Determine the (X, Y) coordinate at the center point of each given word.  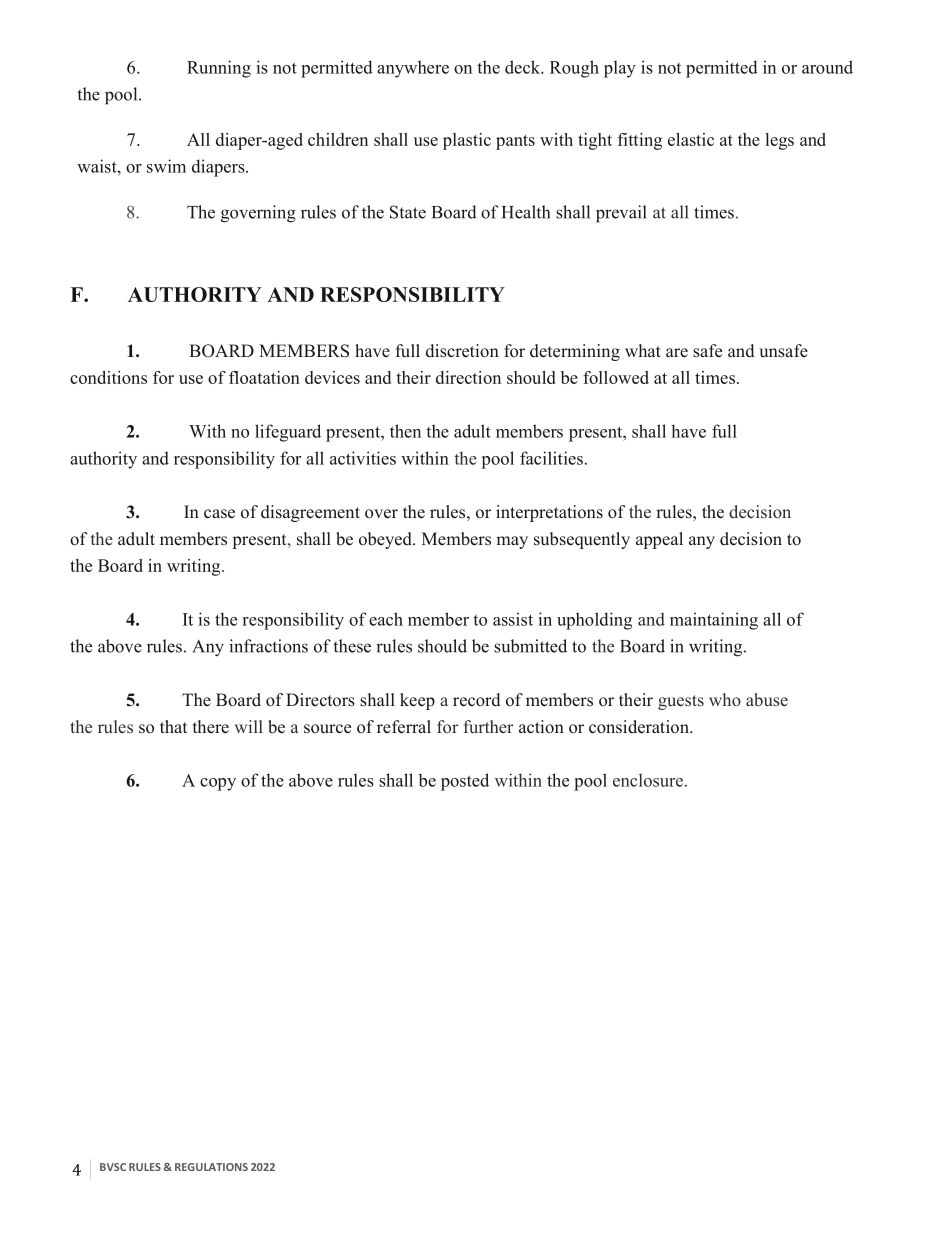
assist (513, 619)
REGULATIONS (211, 1167)
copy (218, 784)
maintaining (714, 621)
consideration (640, 727)
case (219, 514)
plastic (467, 141)
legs (779, 141)
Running (219, 69)
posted (465, 782)
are (677, 353)
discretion (462, 351)
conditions (108, 377)
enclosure (648, 780)
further (489, 726)
